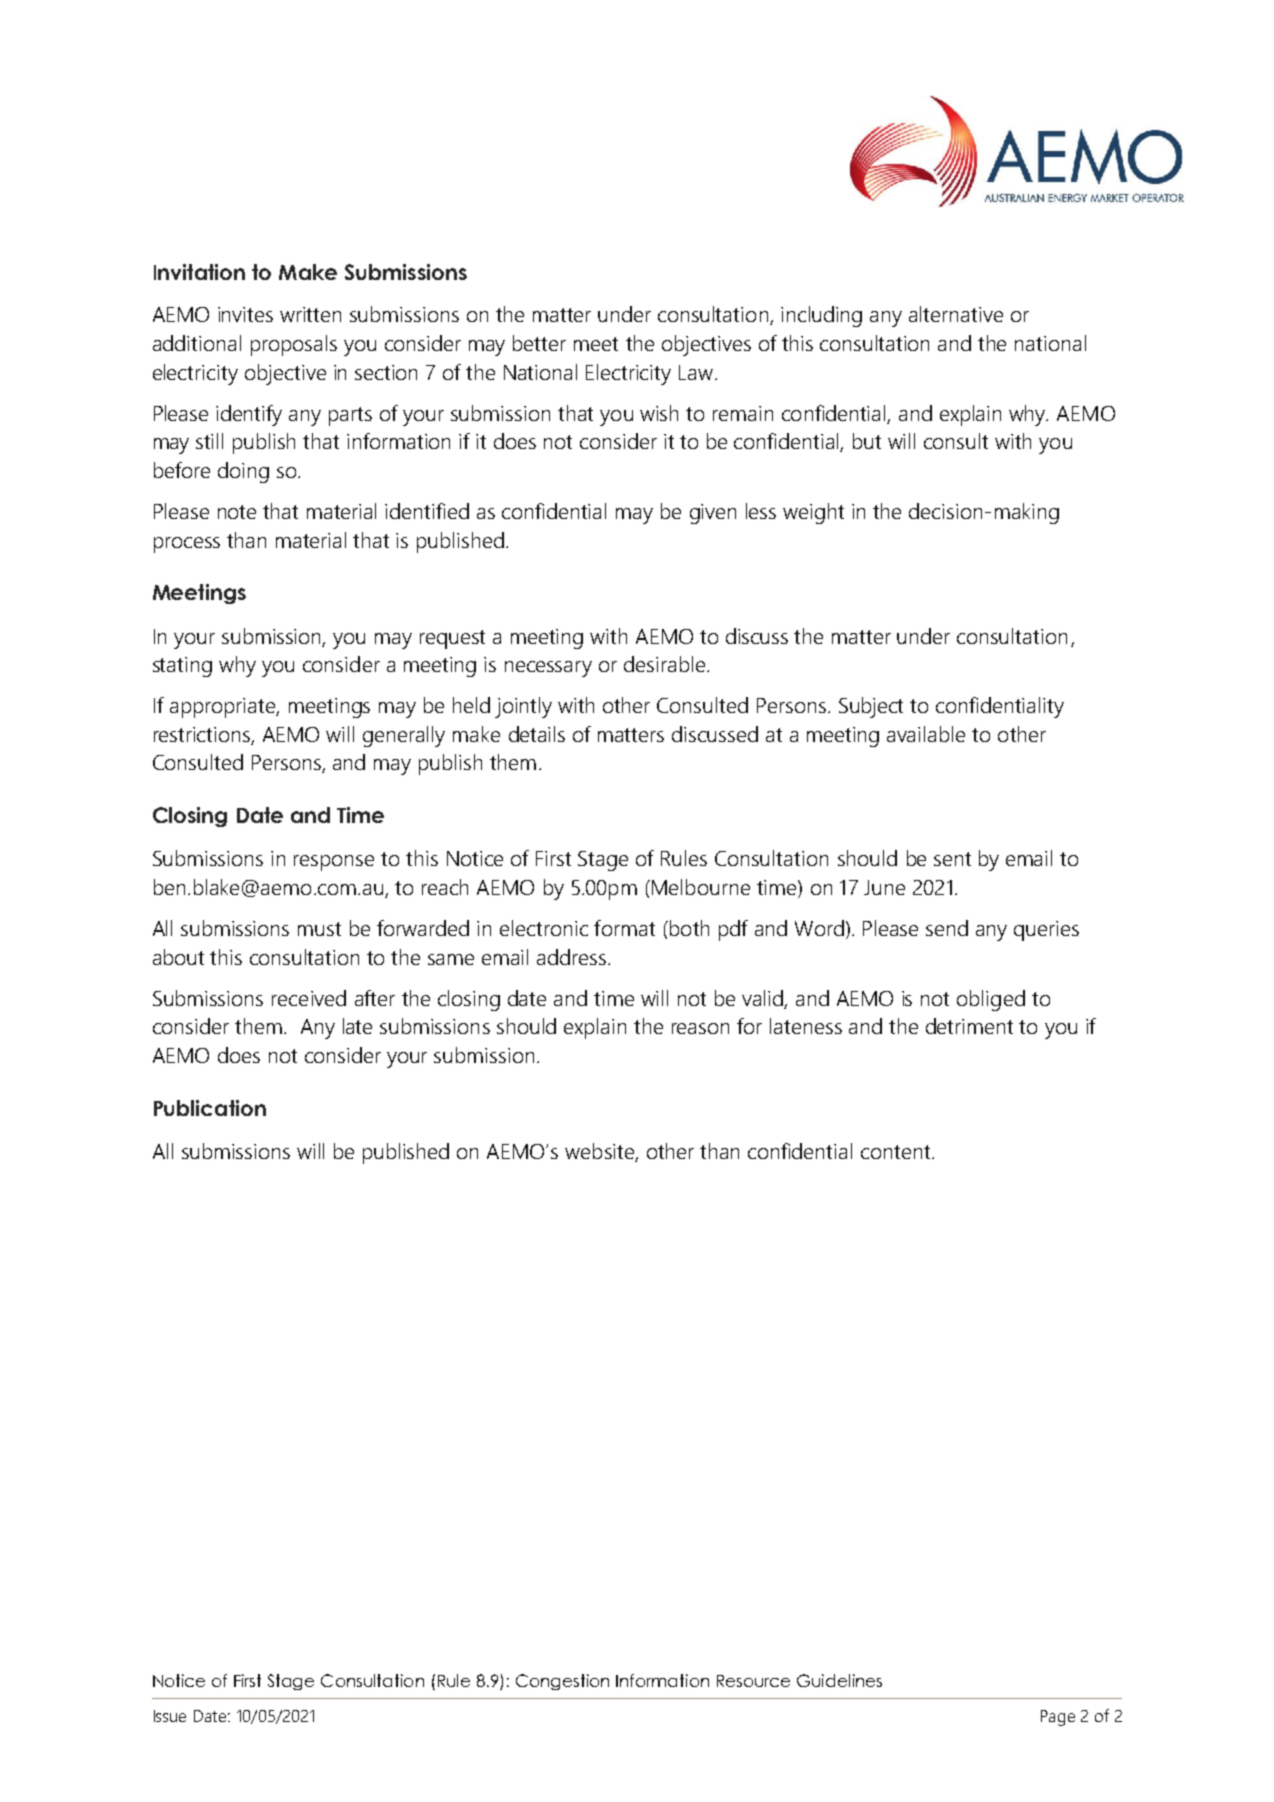 This image has height=1802, width=1274. What do you see at coordinates (895, 1152) in the image?
I see `content` at bounding box center [895, 1152].
